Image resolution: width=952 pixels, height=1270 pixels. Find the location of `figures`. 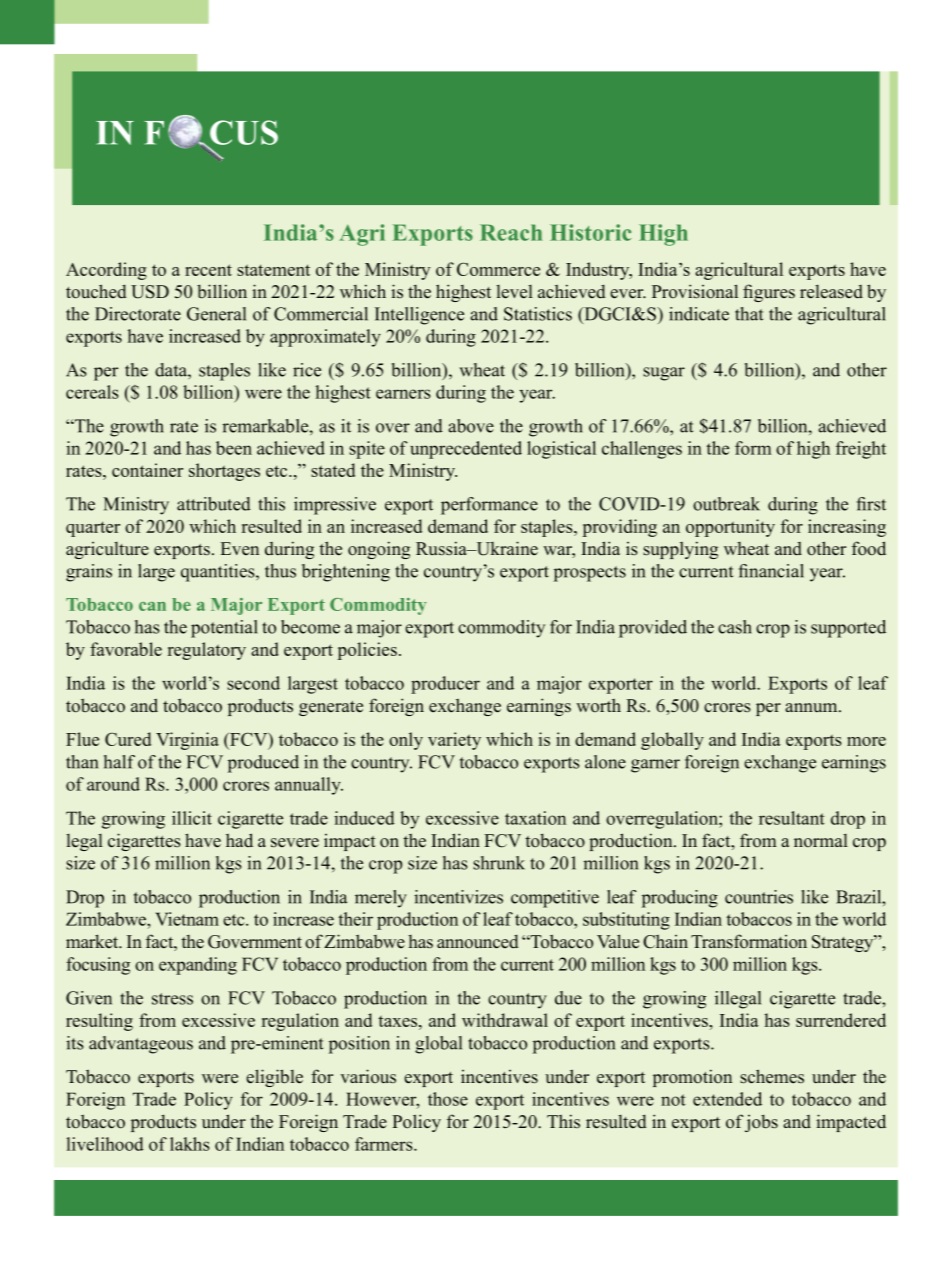

figures is located at coordinates (769, 293).
